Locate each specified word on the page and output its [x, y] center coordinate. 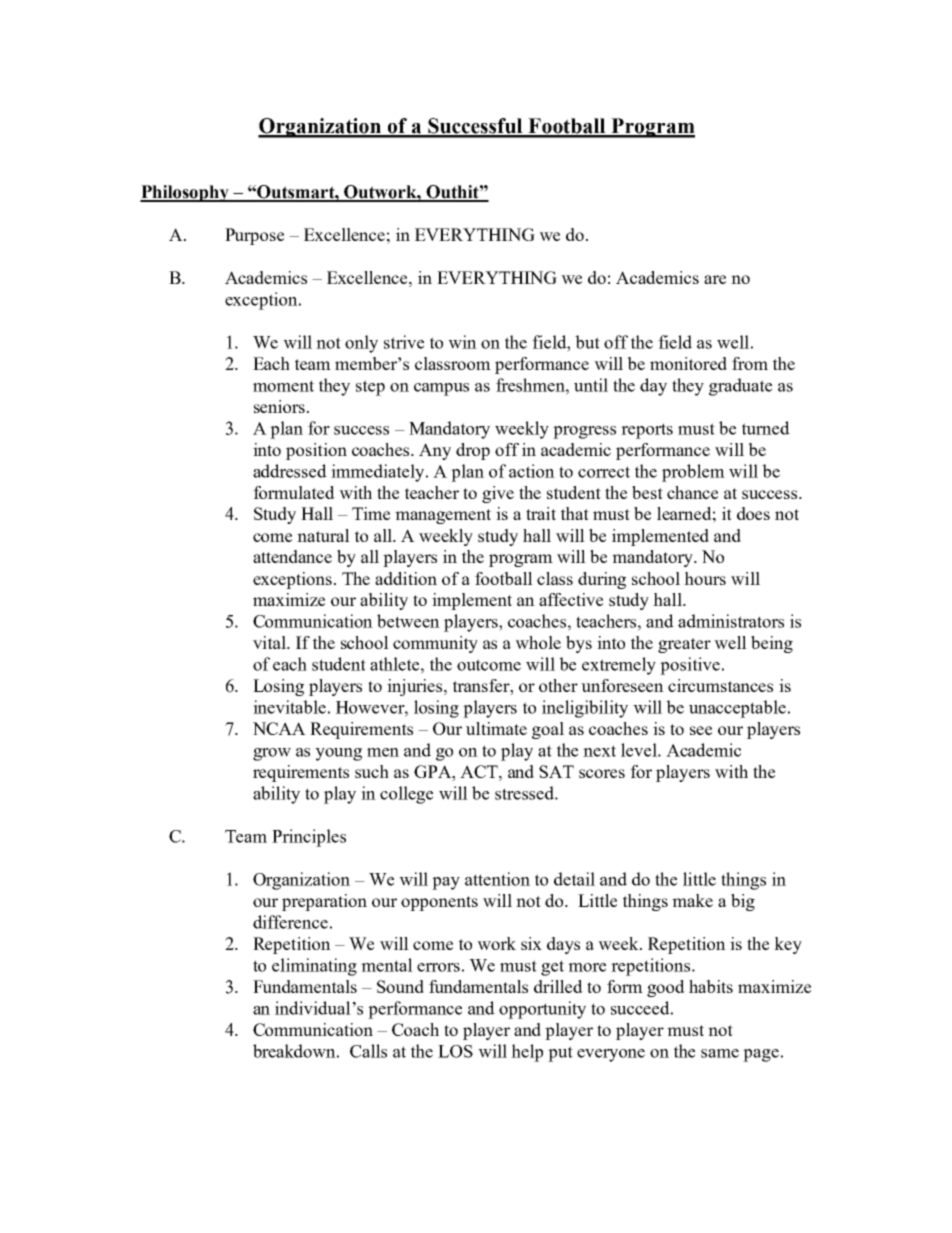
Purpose [254, 236]
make [692, 900]
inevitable [289, 707]
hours [705, 578]
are [715, 279]
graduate [740, 387]
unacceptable [739, 709]
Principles [309, 838]
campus [441, 389]
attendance [292, 556]
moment [283, 386]
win [462, 342]
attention [497, 879]
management [443, 516]
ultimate [496, 728]
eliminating [314, 967]
